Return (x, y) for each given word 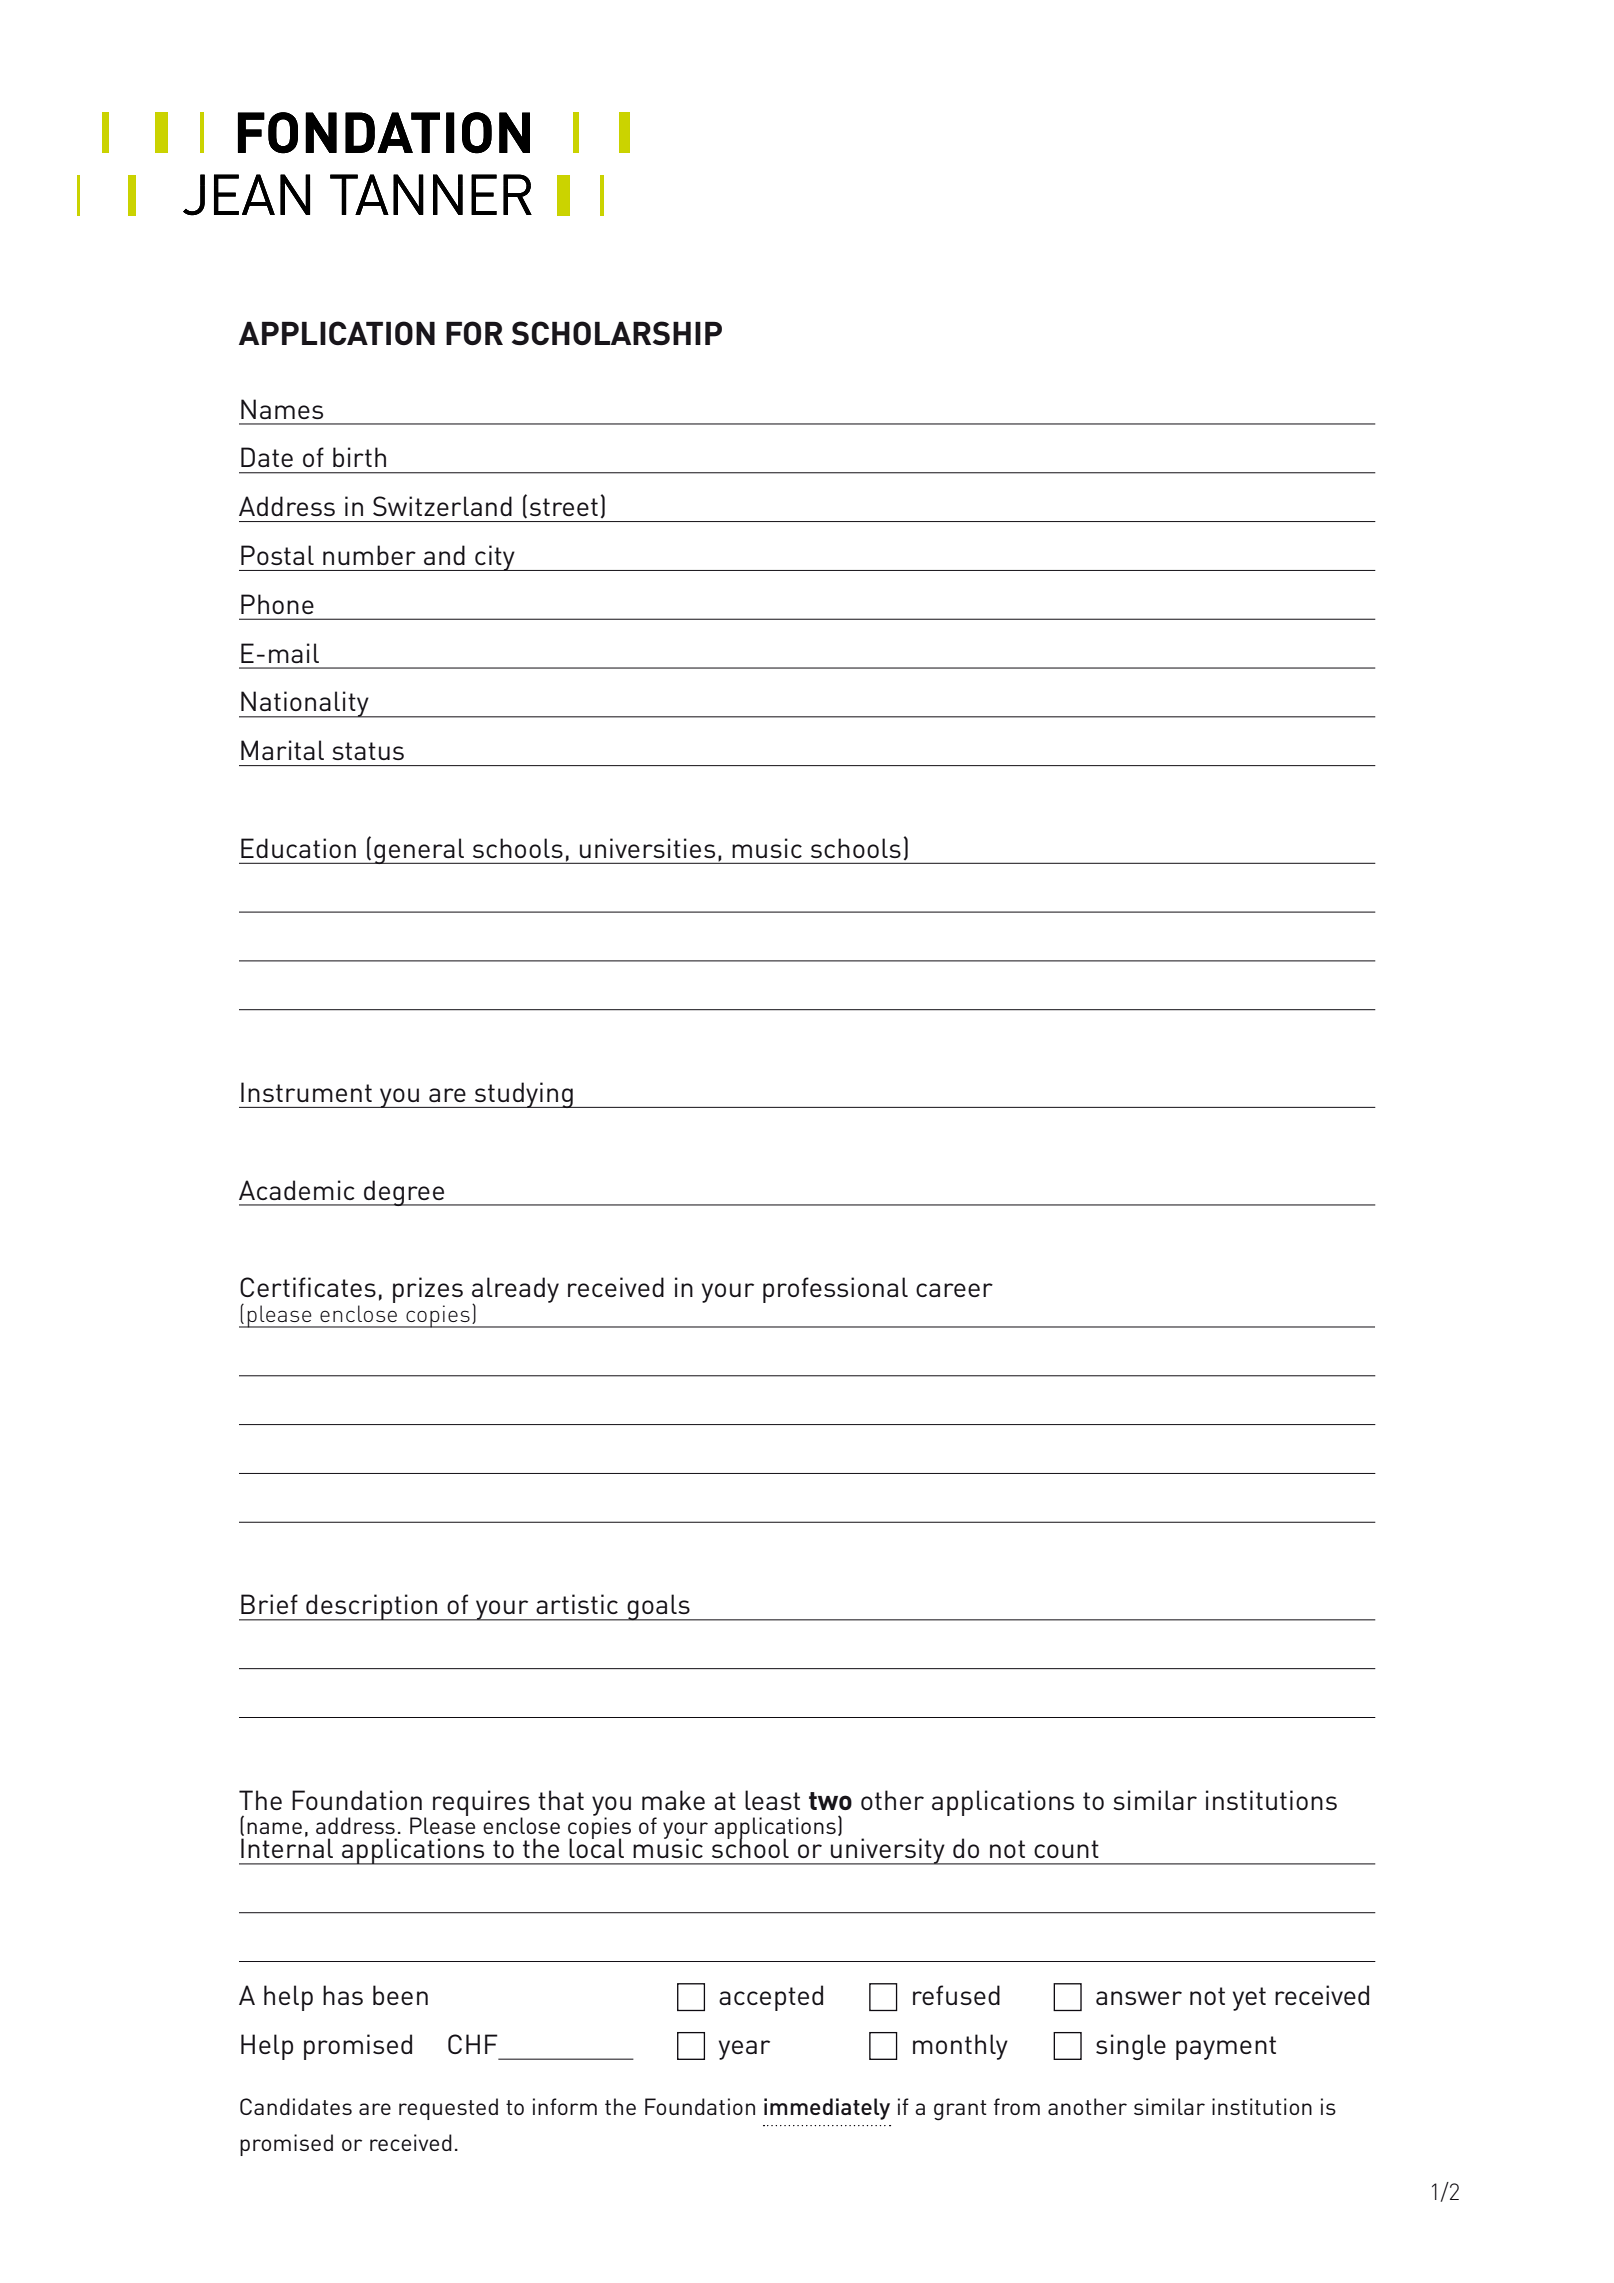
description (372, 1607)
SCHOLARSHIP (617, 333)
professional (835, 1290)
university (888, 1851)
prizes (428, 1291)
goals (658, 1607)
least (772, 1800)
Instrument (306, 1092)
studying (524, 1095)
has (343, 1995)
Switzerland (442, 506)
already (515, 1291)
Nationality (305, 704)
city (495, 558)
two (830, 1801)
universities (647, 848)
